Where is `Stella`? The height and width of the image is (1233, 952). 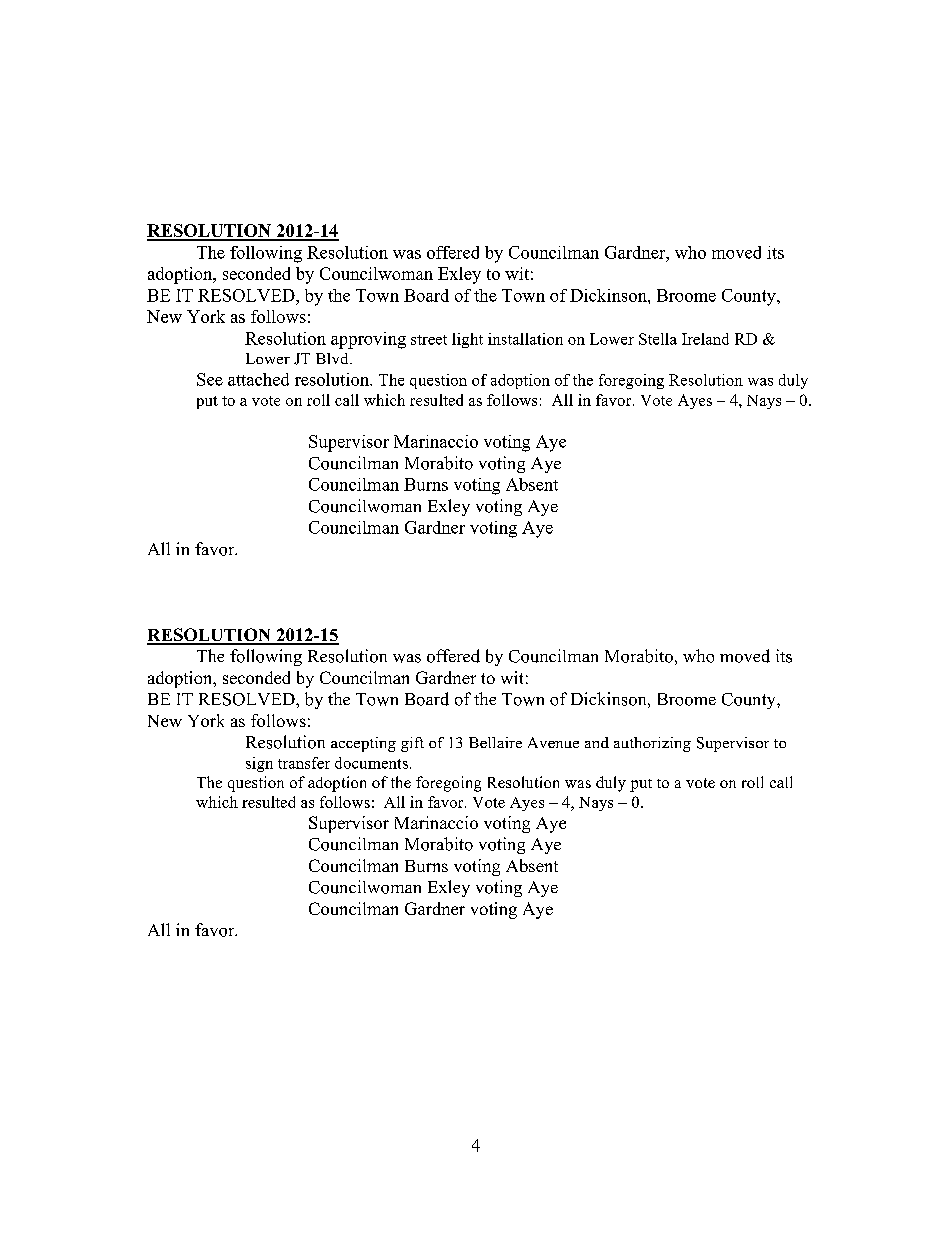 Stella is located at coordinates (658, 339).
